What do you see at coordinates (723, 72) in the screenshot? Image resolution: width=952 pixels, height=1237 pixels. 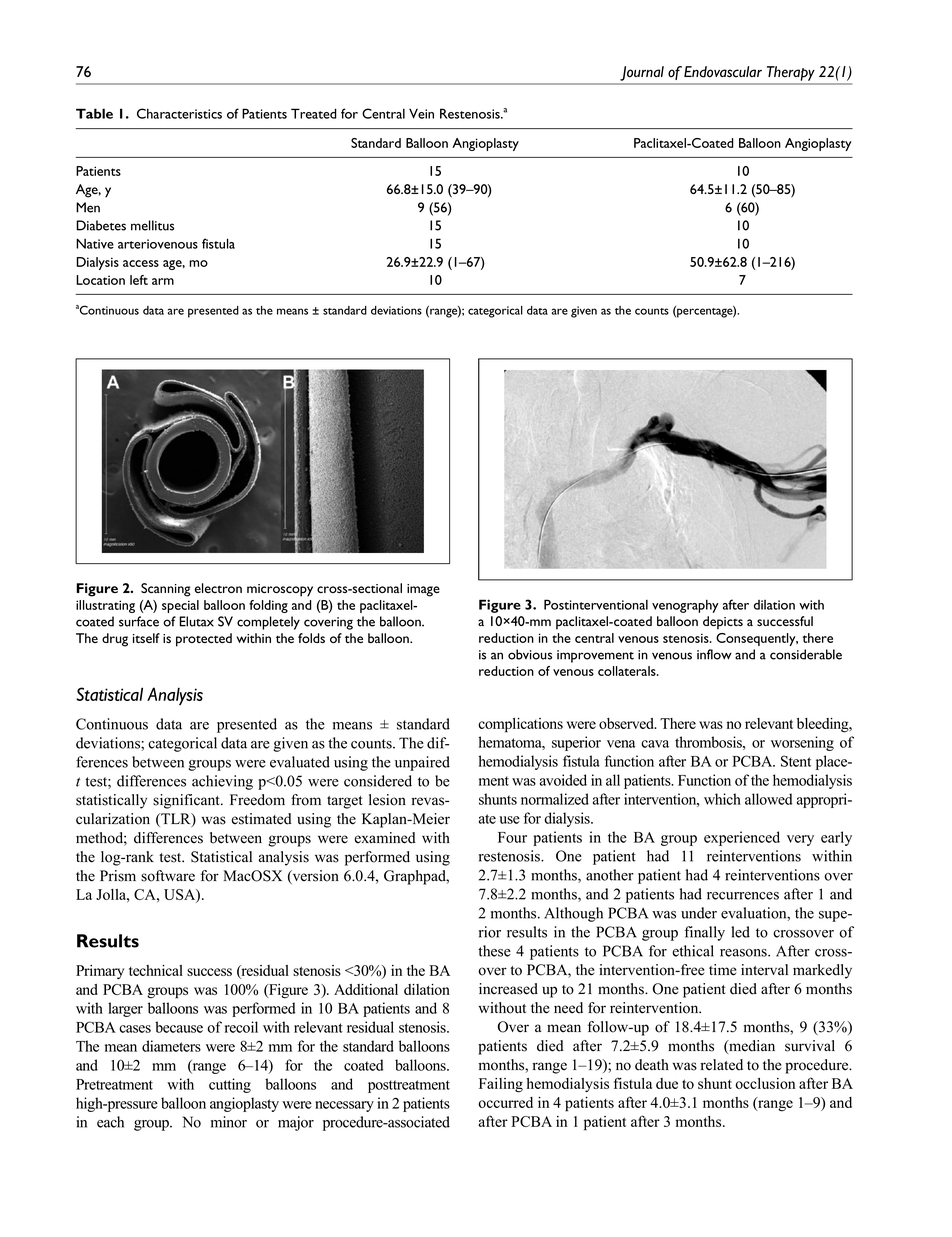 I see `Endovascular` at bounding box center [723, 72].
